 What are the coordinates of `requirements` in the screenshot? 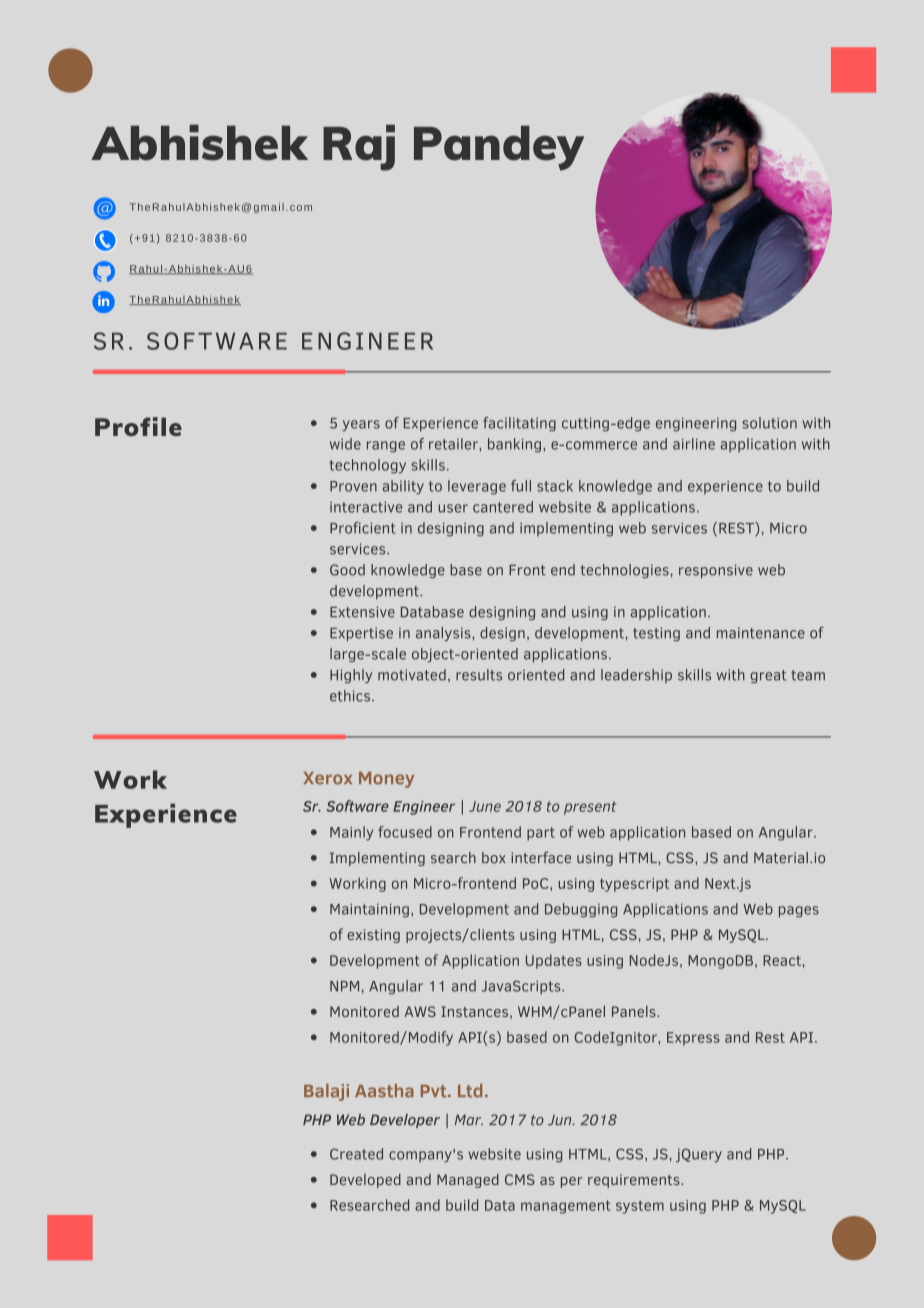 It's located at (635, 1181).
